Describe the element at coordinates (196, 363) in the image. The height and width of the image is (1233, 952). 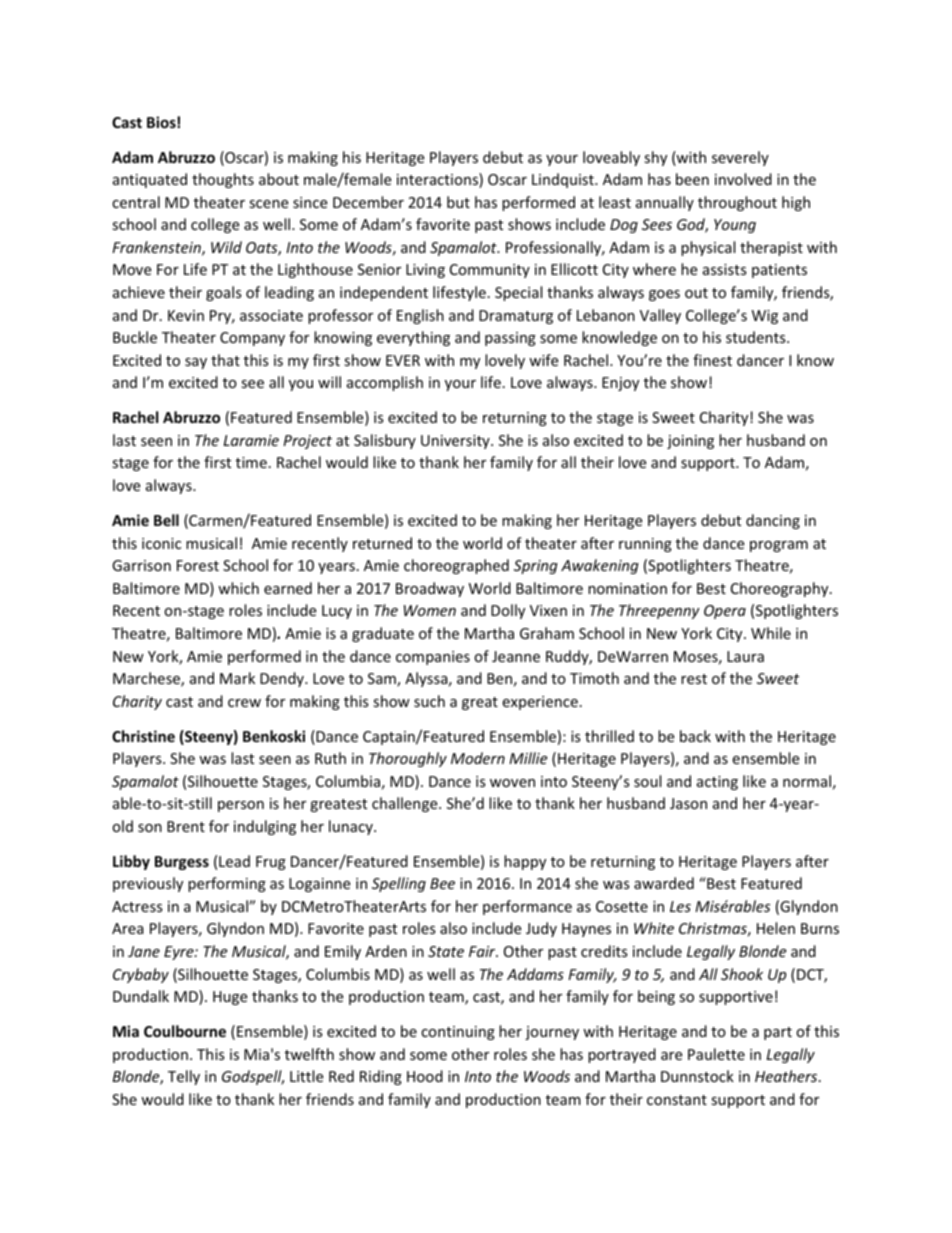
I see `say` at that location.
